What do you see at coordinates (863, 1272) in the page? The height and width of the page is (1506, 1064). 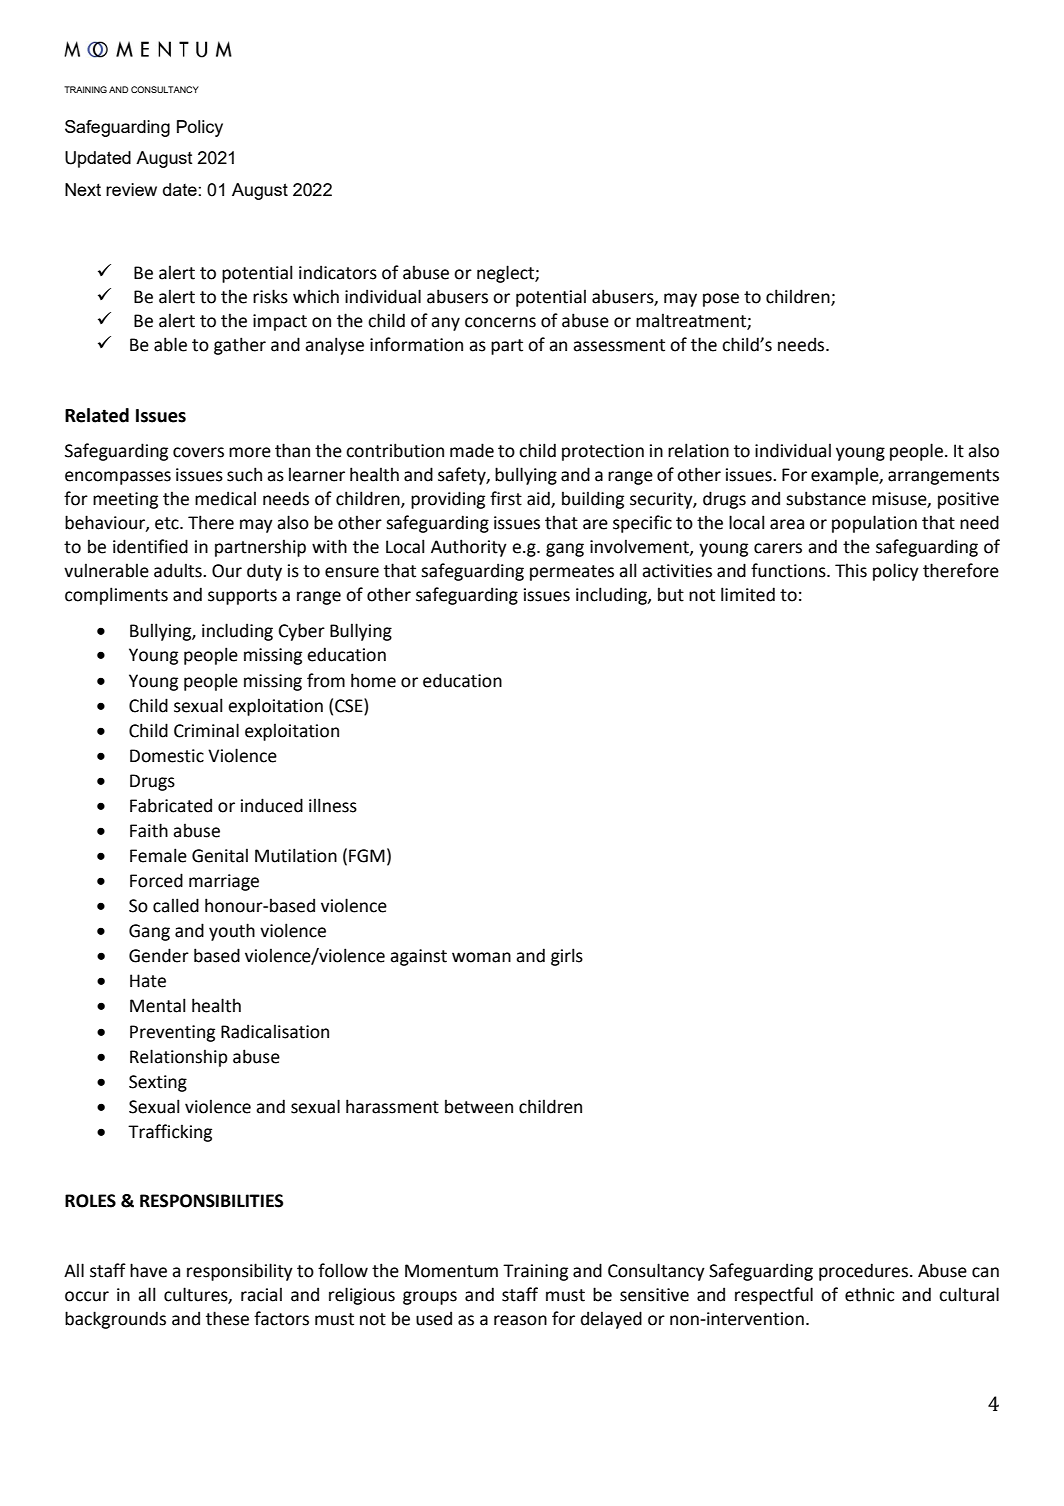 I see `procedures` at bounding box center [863, 1272].
